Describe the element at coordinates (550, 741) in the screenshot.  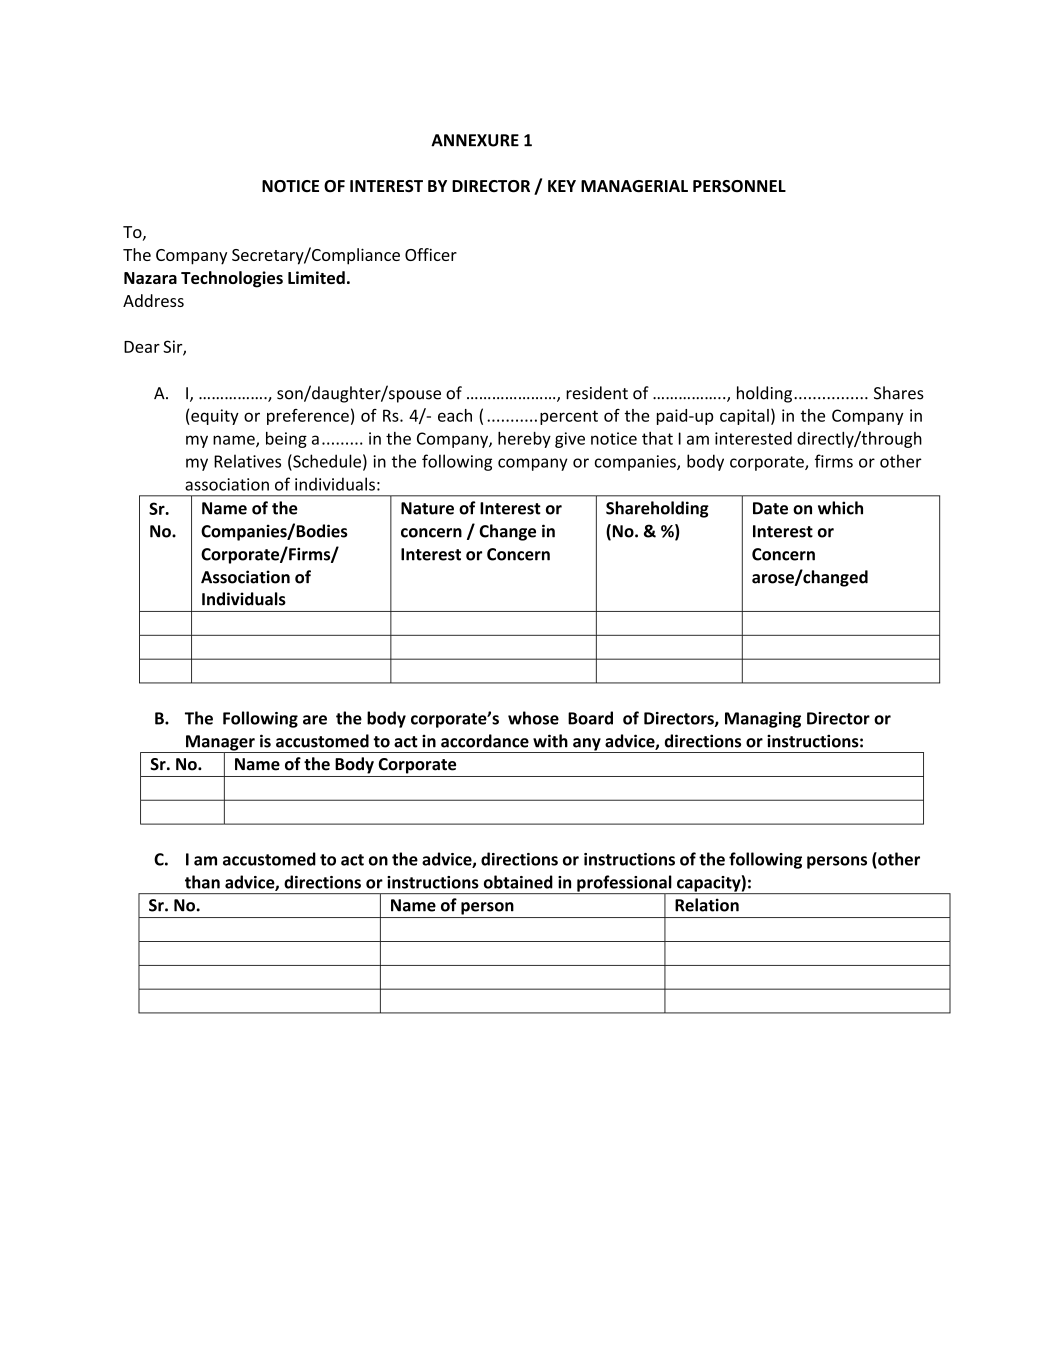
I see `with` at that location.
